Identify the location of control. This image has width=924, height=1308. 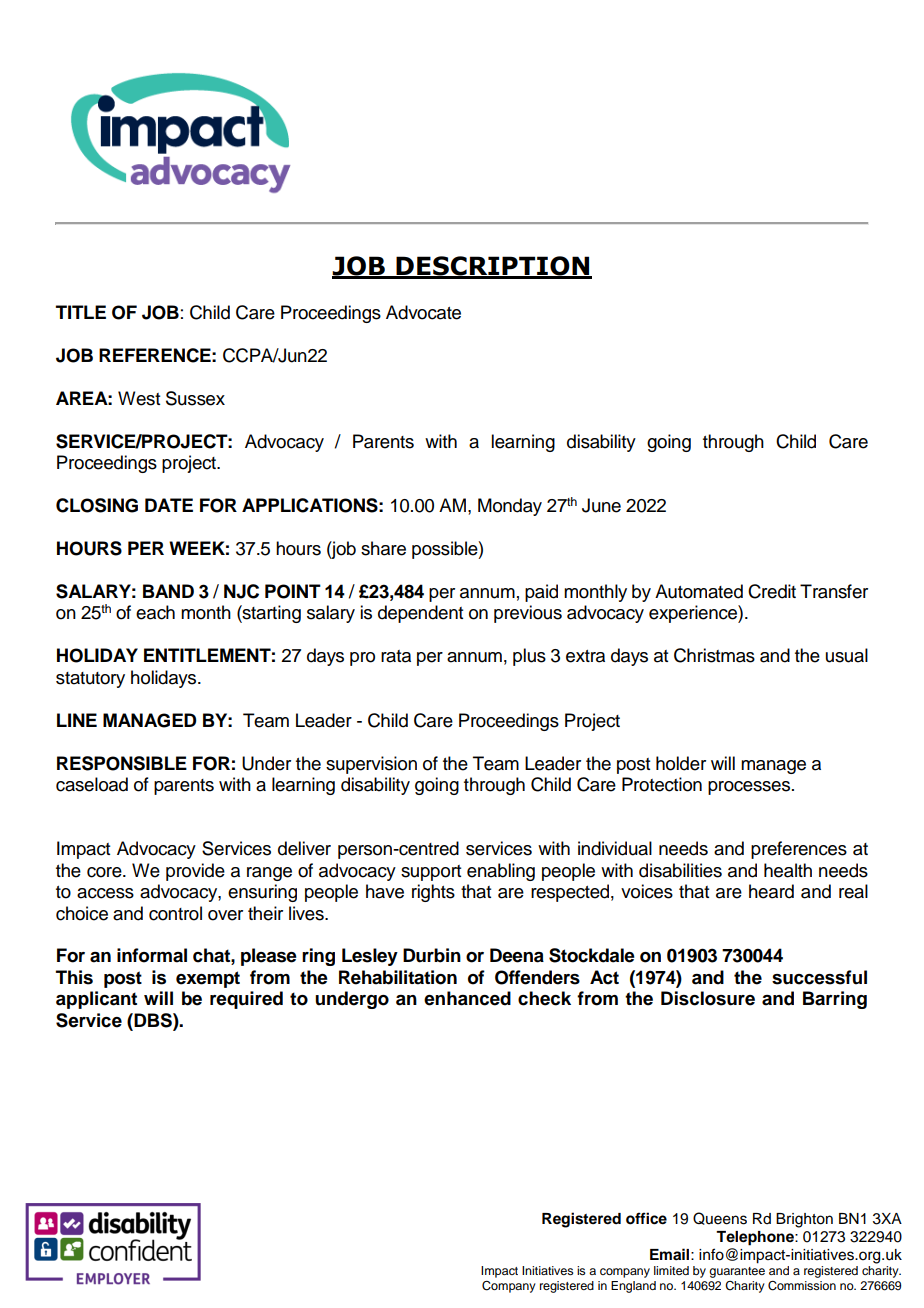
(175, 913).
